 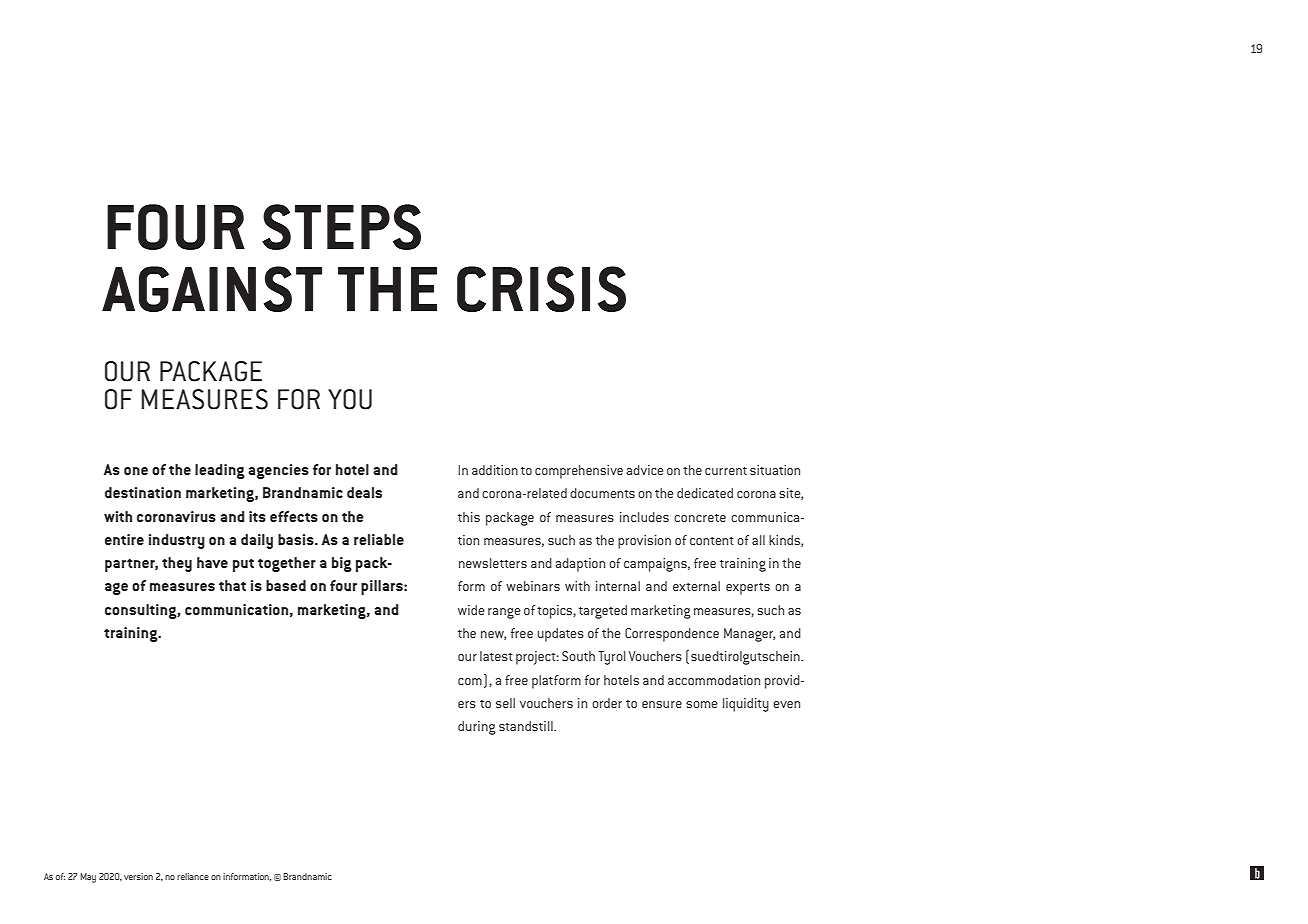 I want to click on AGAINST, so click(x=212, y=289).
